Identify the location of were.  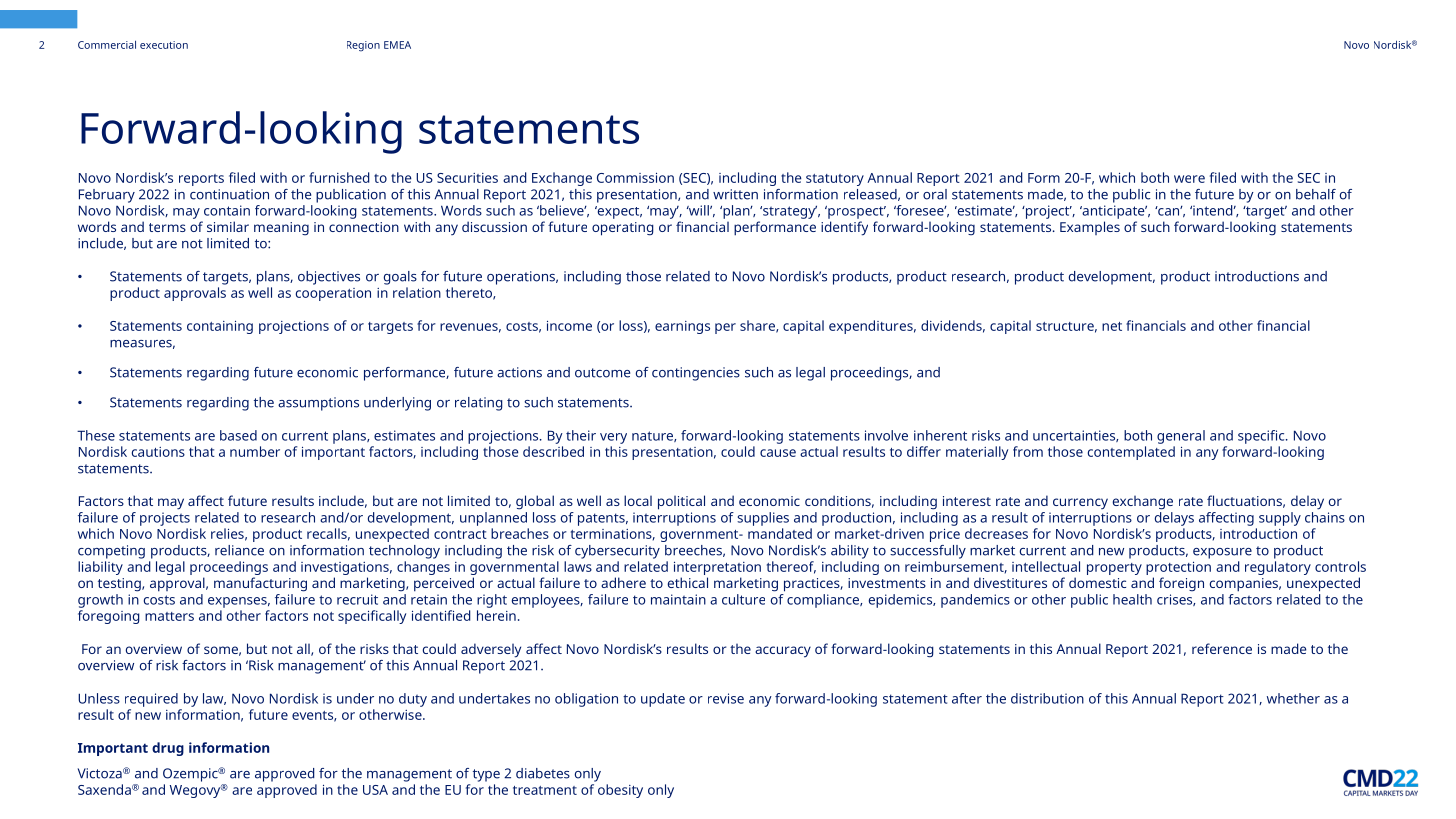
(1189, 179).
